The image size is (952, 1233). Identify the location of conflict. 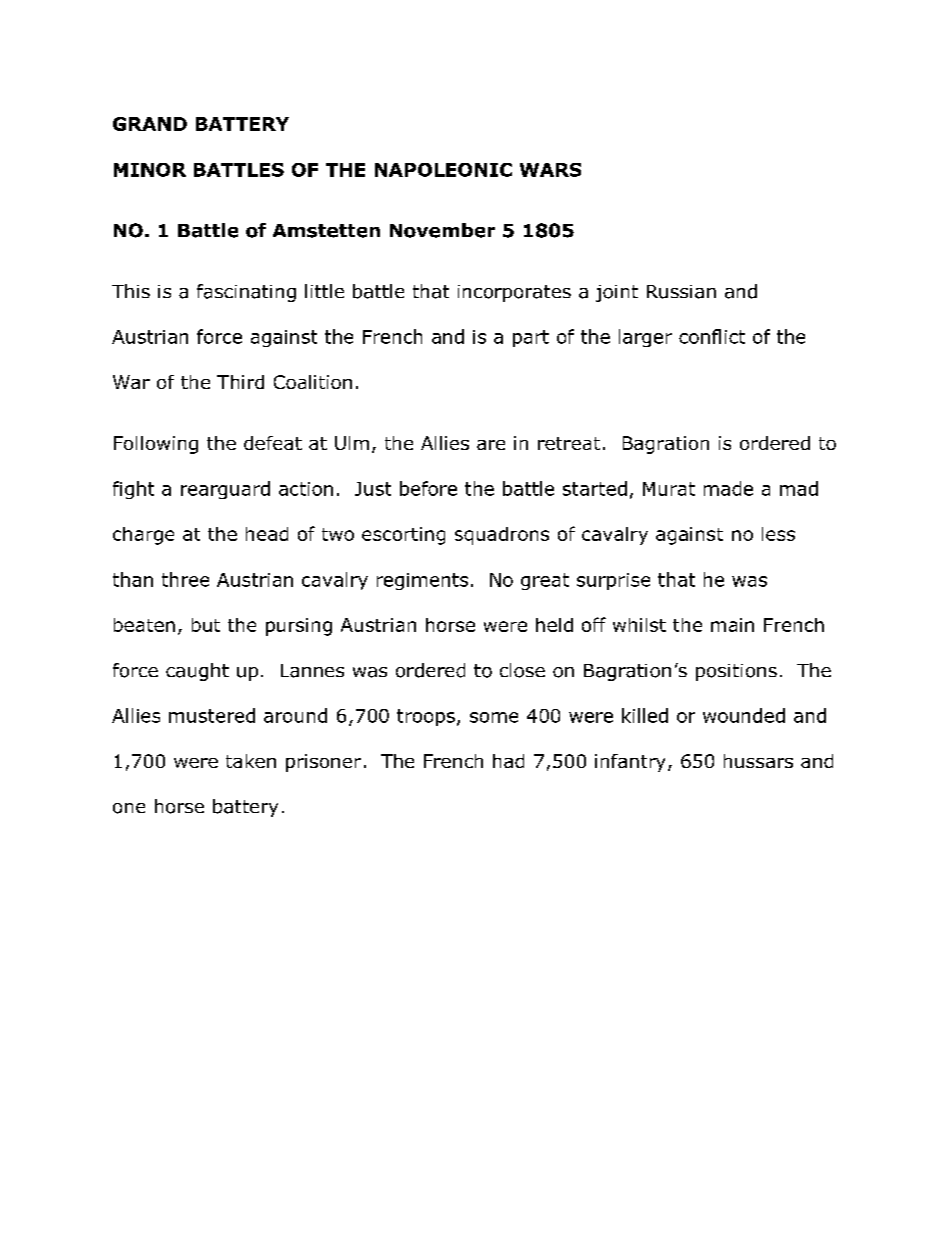
(712, 336).
